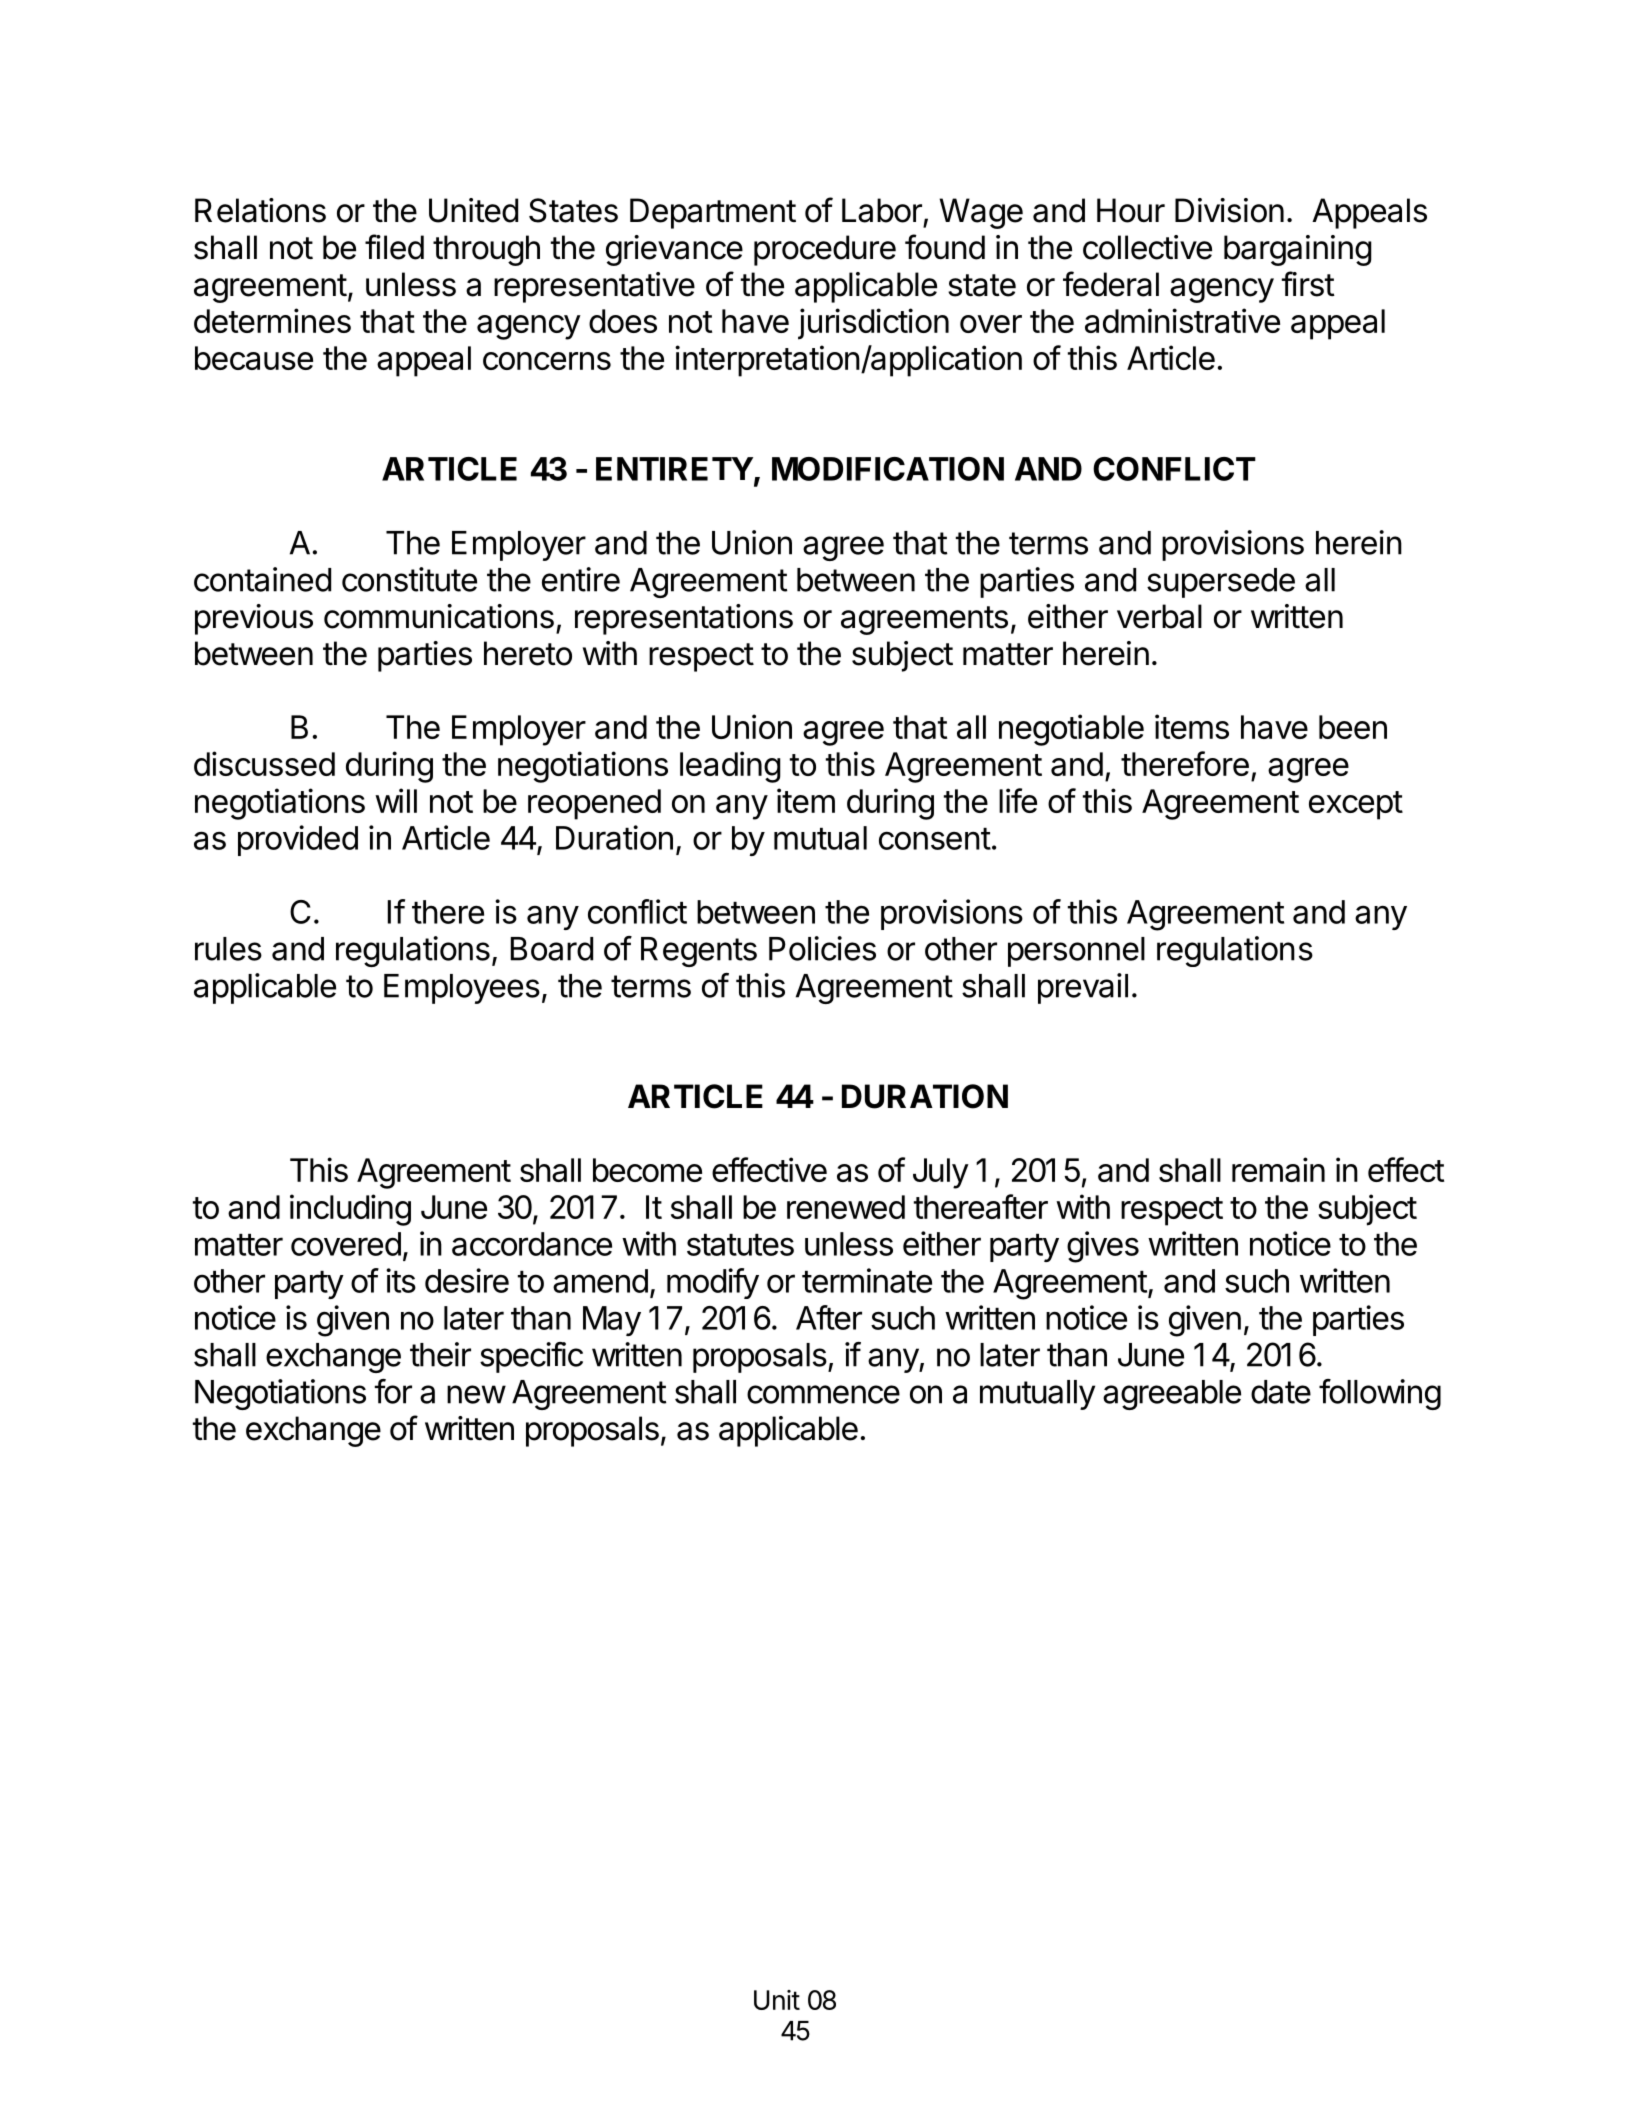 The height and width of the screenshot is (2118, 1636). What do you see at coordinates (394, 247) in the screenshot?
I see `filed` at bounding box center [394, 247].
